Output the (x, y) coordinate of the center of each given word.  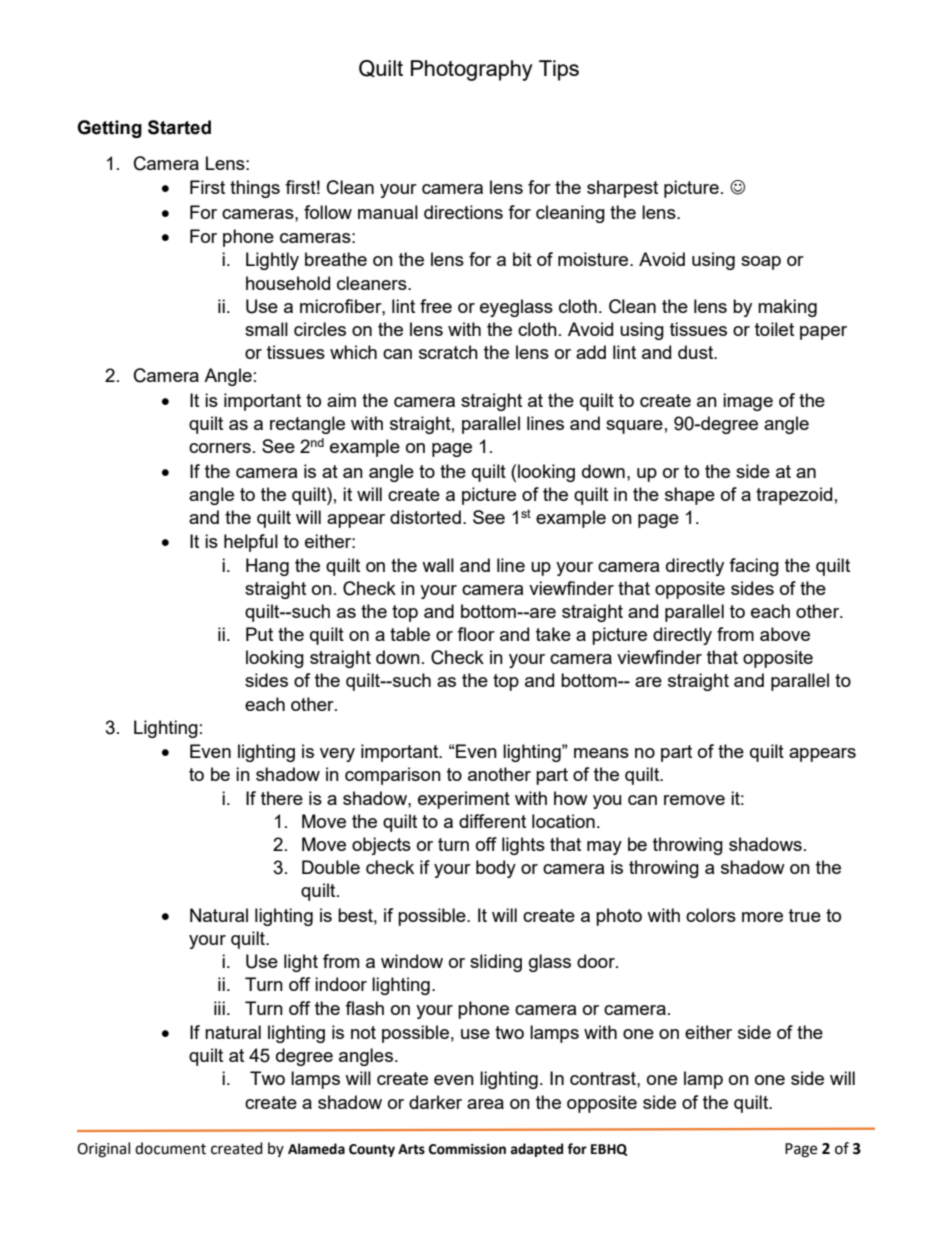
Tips (559, 70)
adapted (536, 1150)
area (485, 1104)
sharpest (622, 189)
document (170, 1148)
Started (179, 127)
